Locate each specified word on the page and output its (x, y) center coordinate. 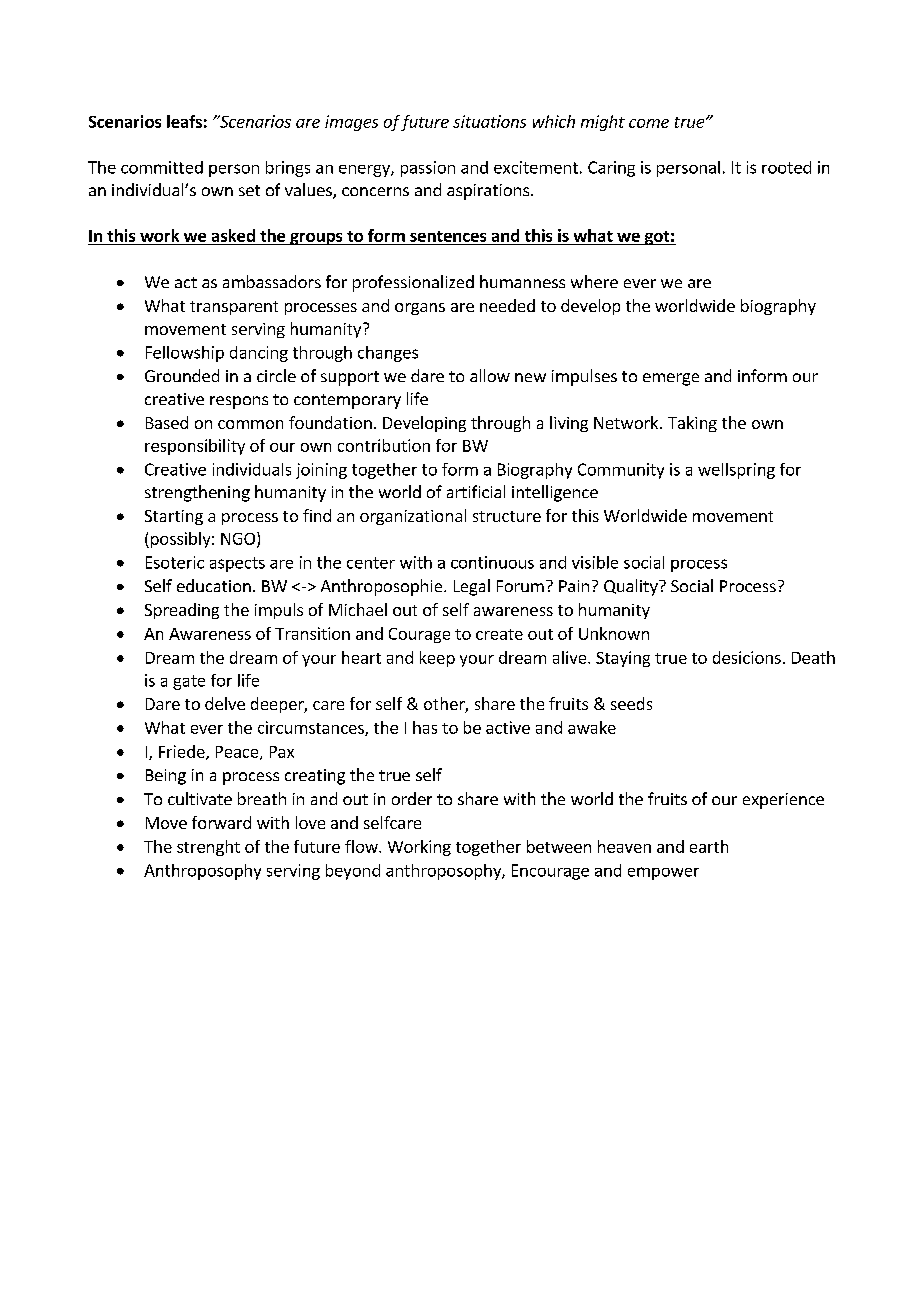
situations (489, 121)
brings (288, 169)
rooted (786, 167)
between (559, 846)
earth (709, 846)
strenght (208, 848)
